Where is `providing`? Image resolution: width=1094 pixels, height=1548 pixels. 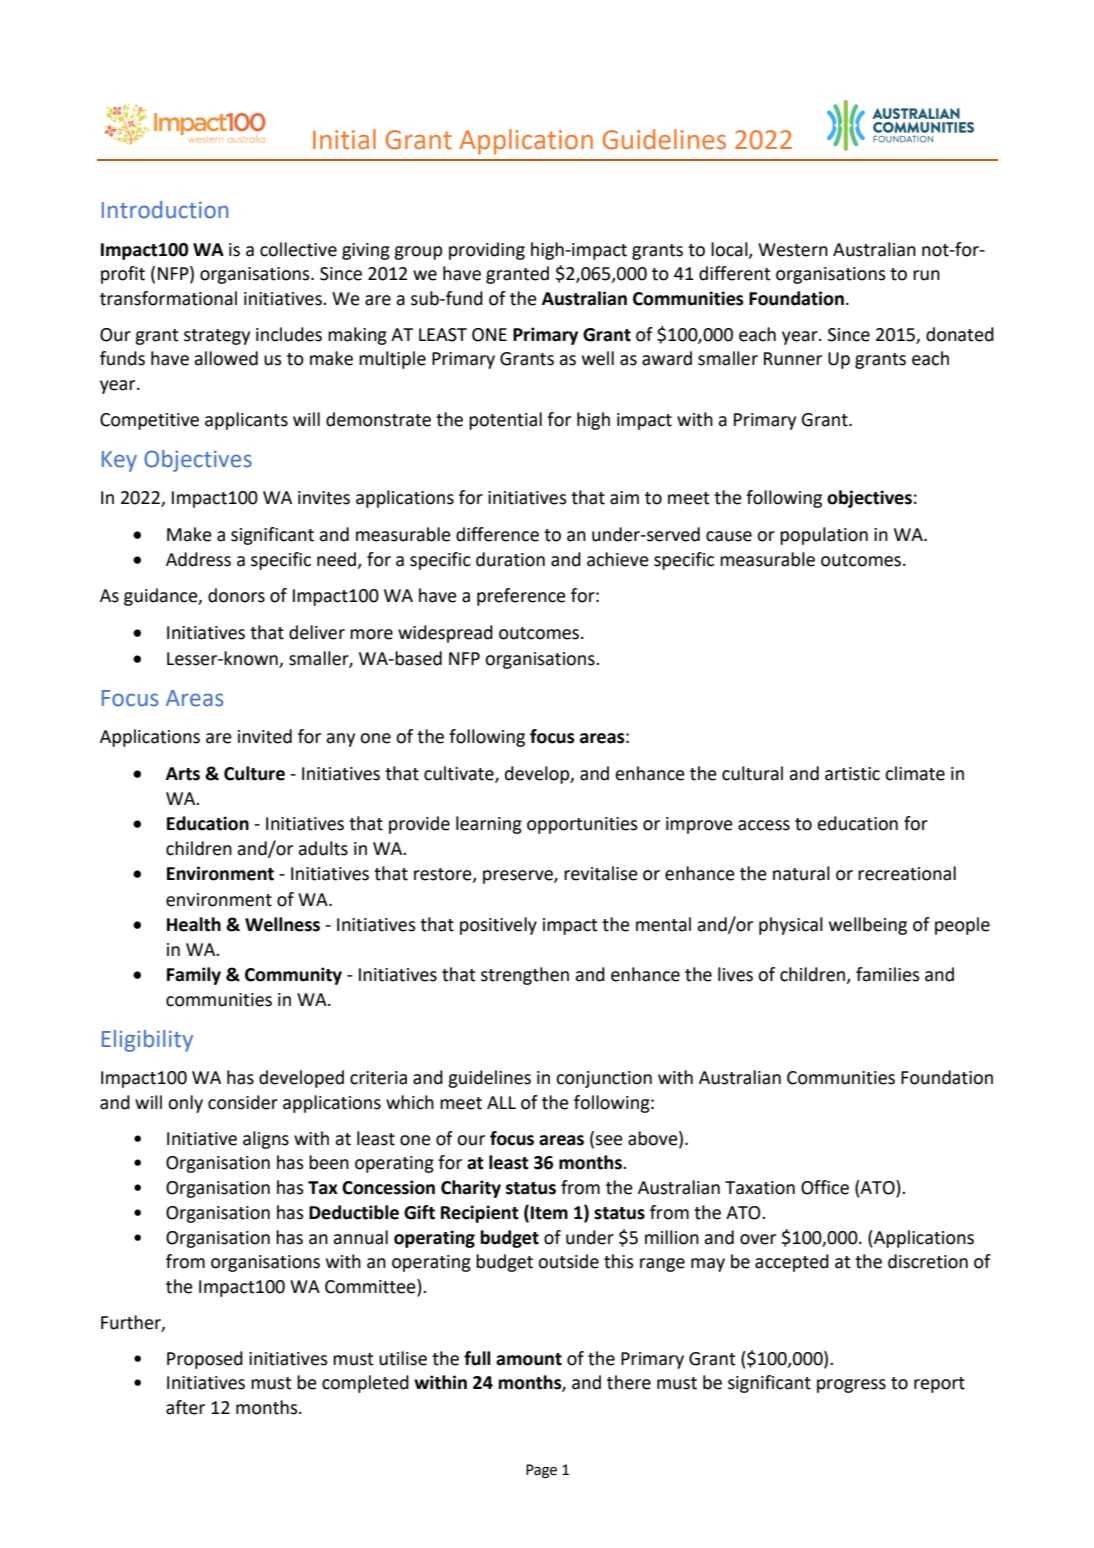 providing is located at coordinates (487, 251).
